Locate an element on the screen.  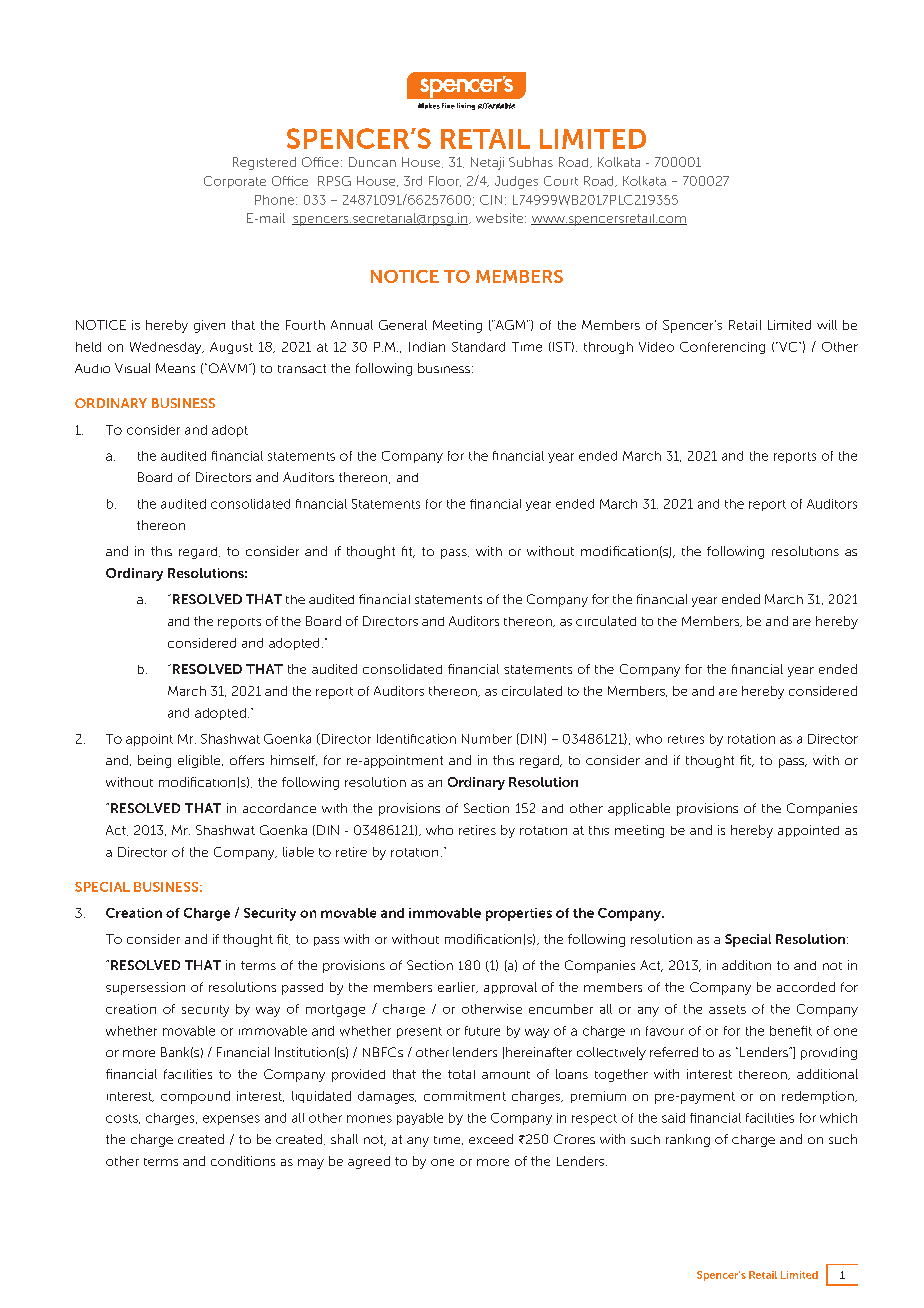
Court is located at coordinates (561, 181).
